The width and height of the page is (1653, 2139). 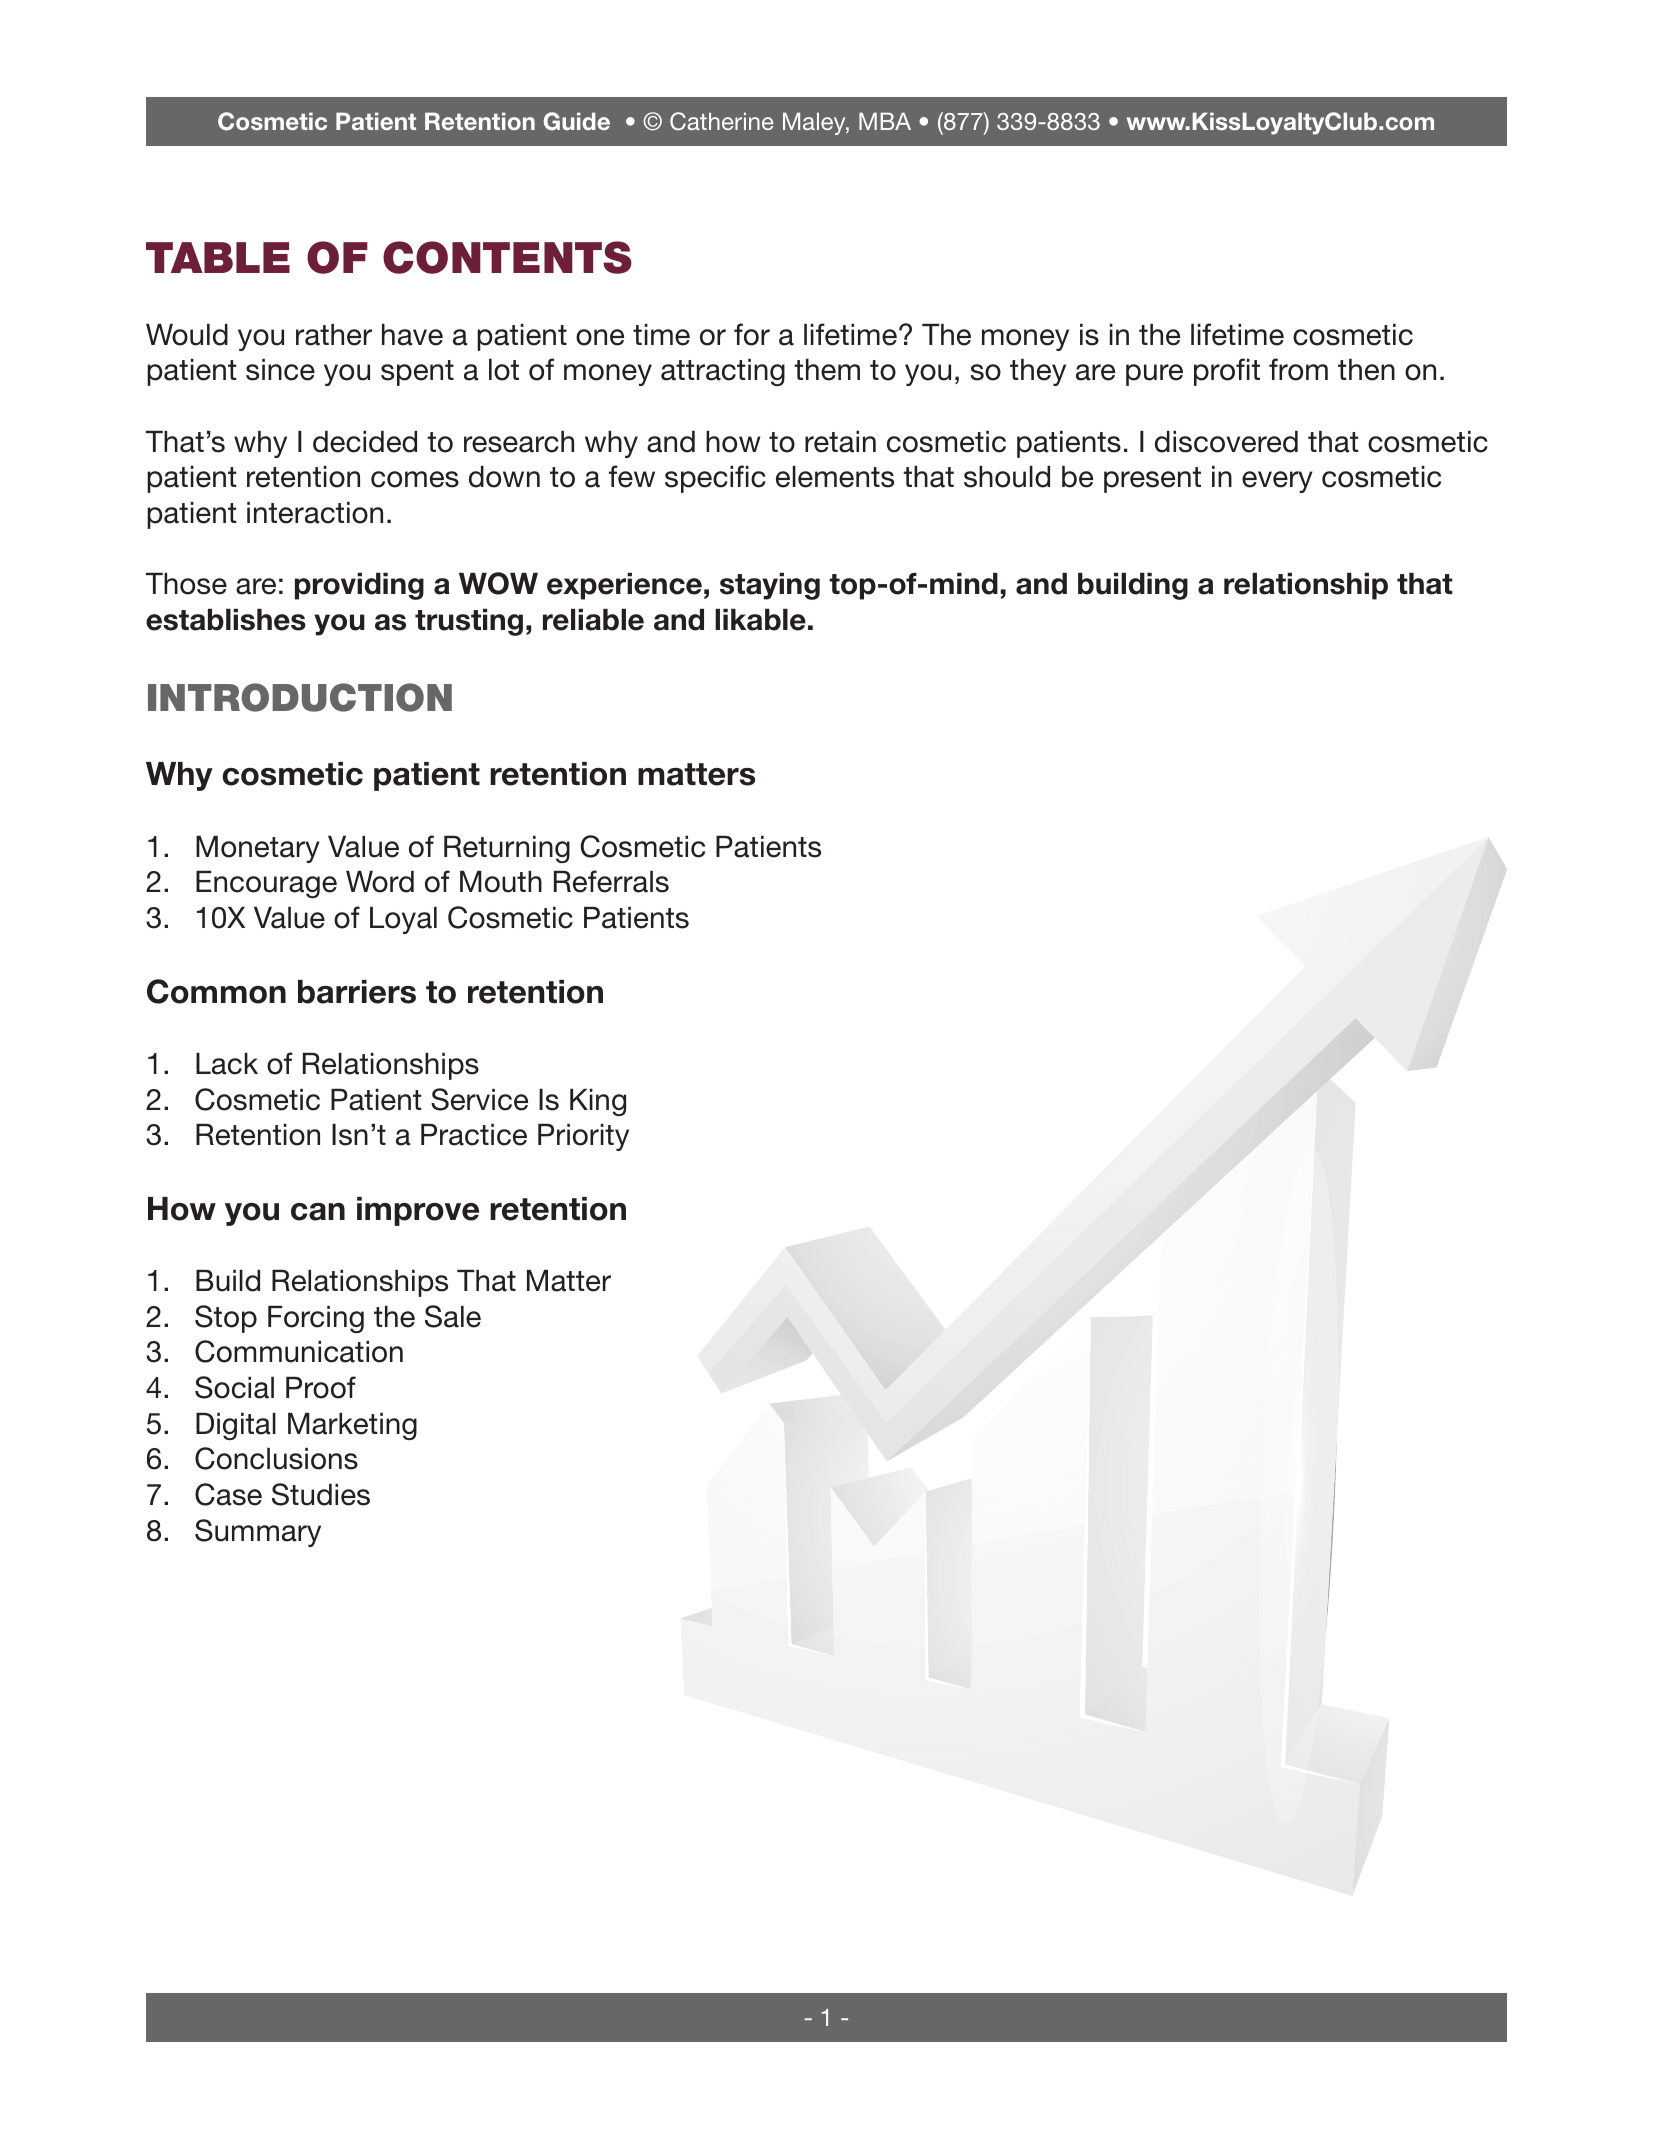 What do you see at coordinates (583, 1137) in the page?
I see `Priority` at bounding box center [583, 1137].
